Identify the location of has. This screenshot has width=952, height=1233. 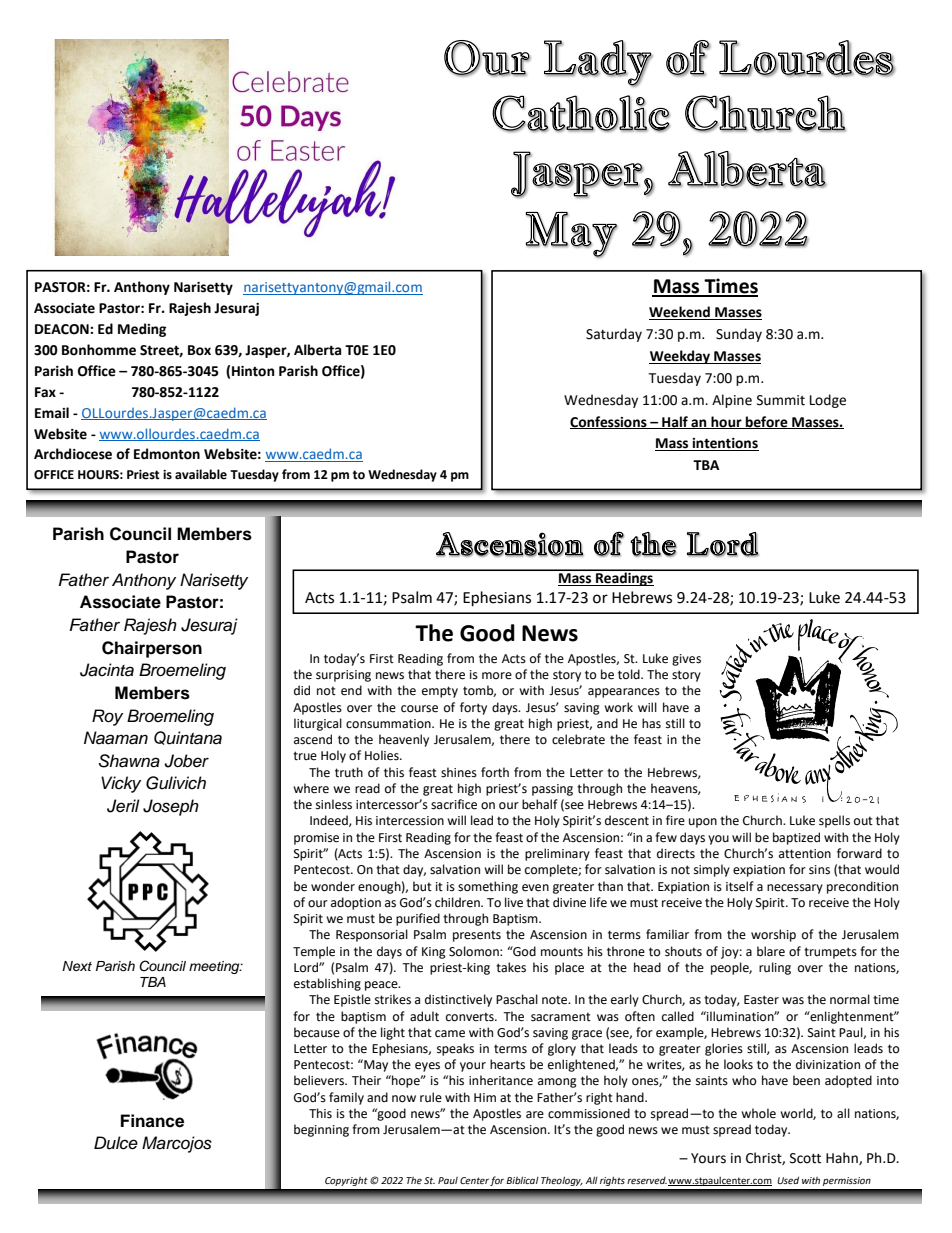
(651, 723).
